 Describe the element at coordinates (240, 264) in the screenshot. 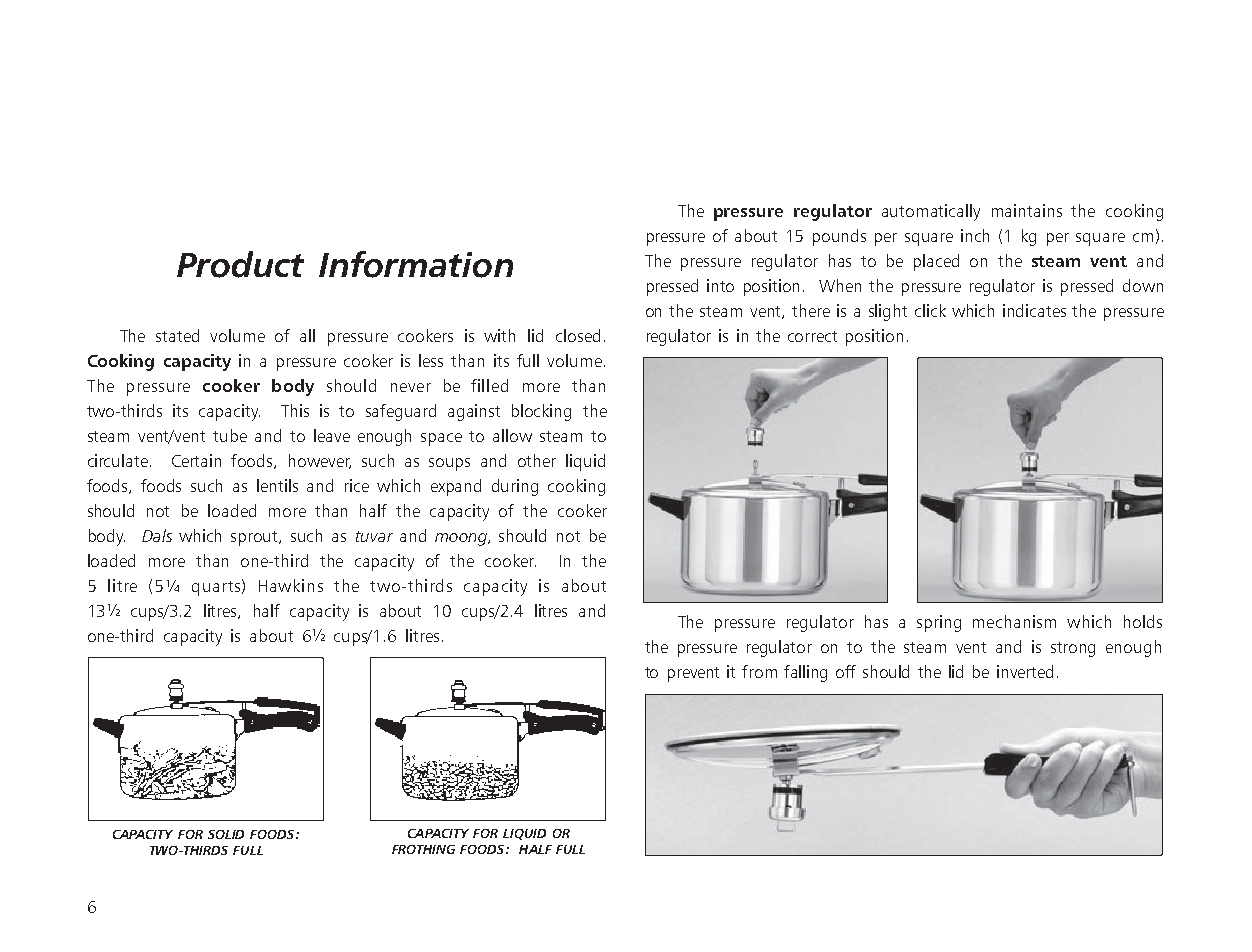

I see `Product` at that location.
